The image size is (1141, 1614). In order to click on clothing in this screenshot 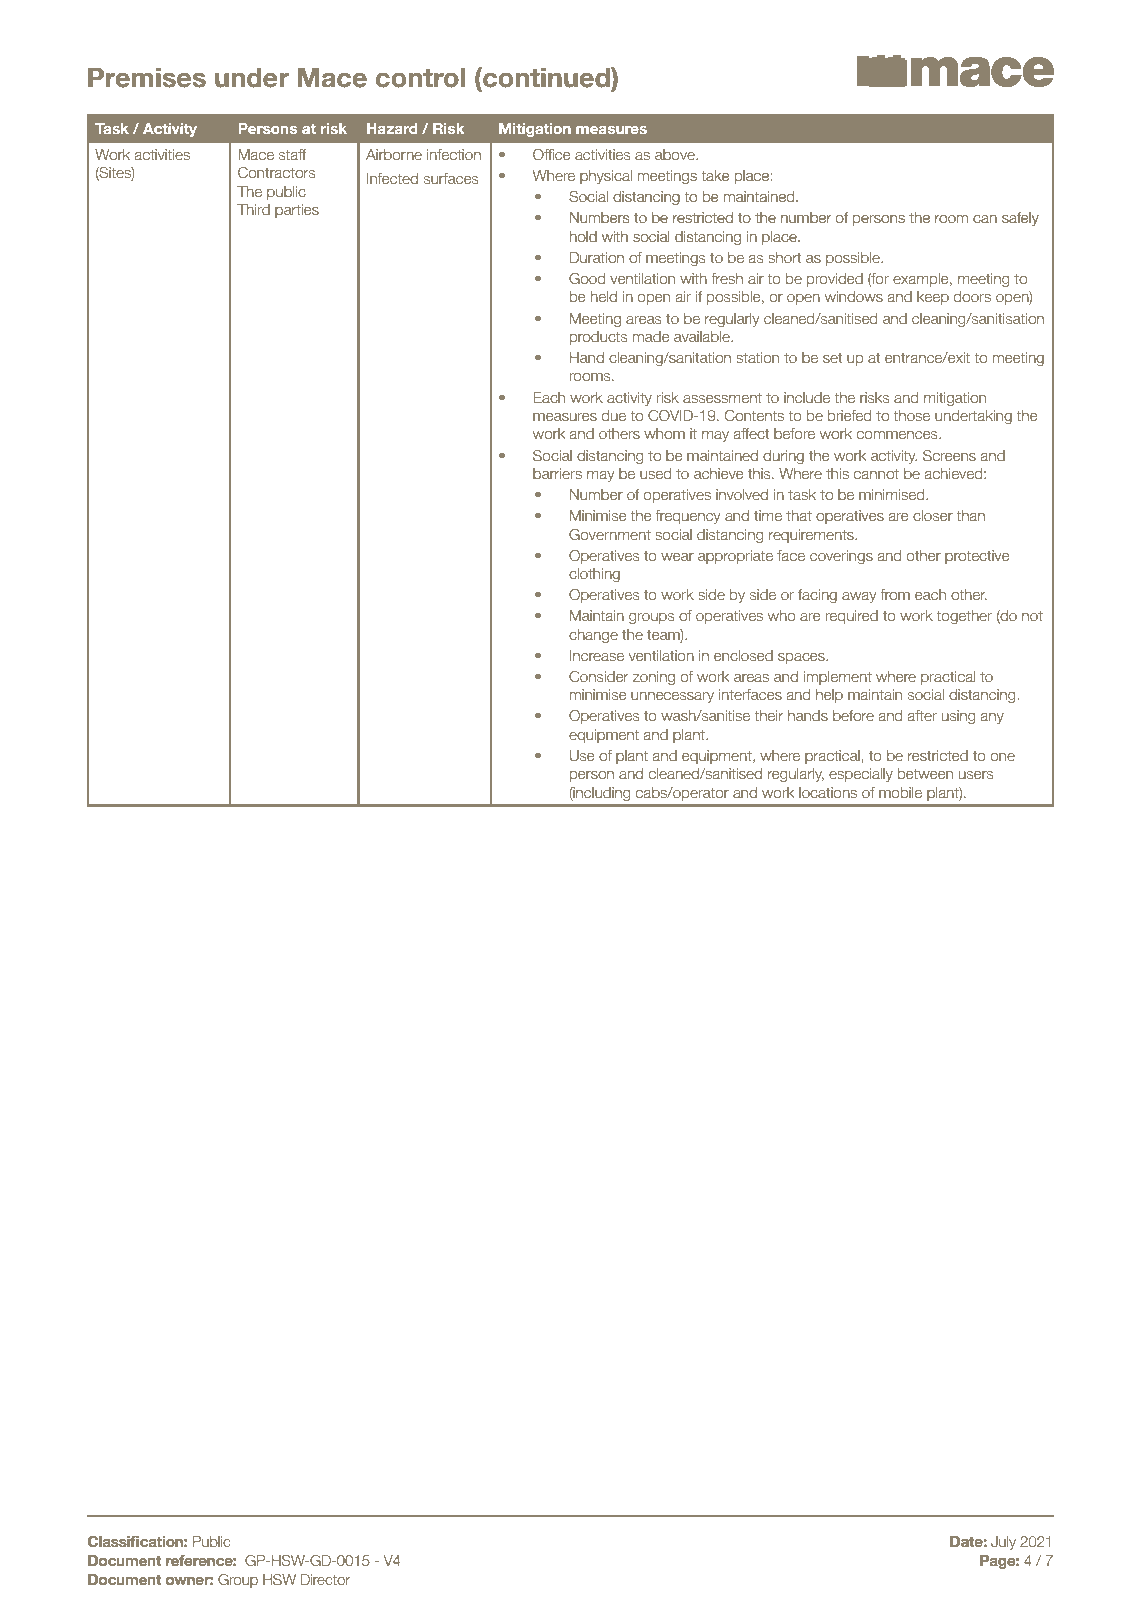, I will do `click(594, 575)`.
